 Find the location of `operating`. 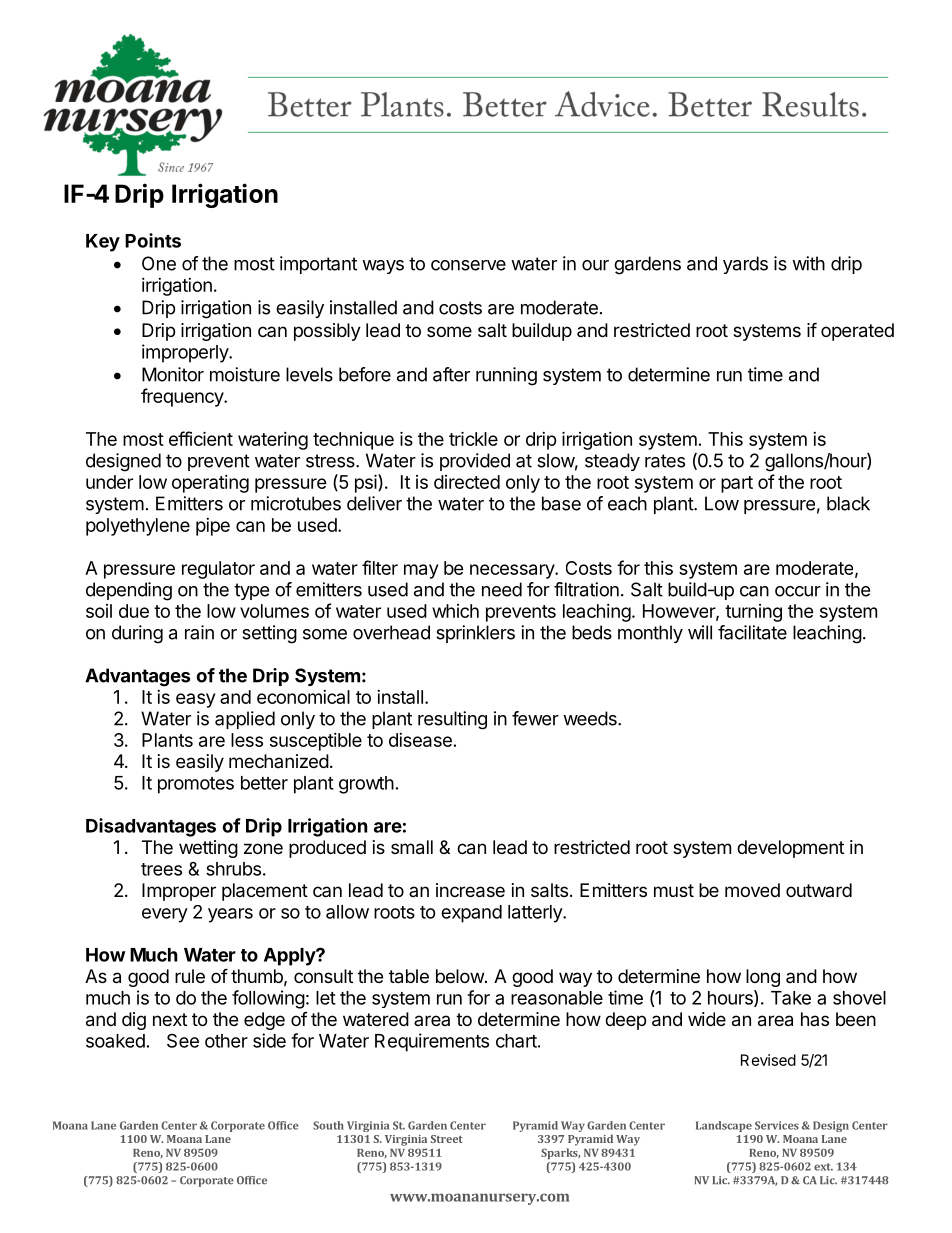

operating is located at coordinates (210, 484).
